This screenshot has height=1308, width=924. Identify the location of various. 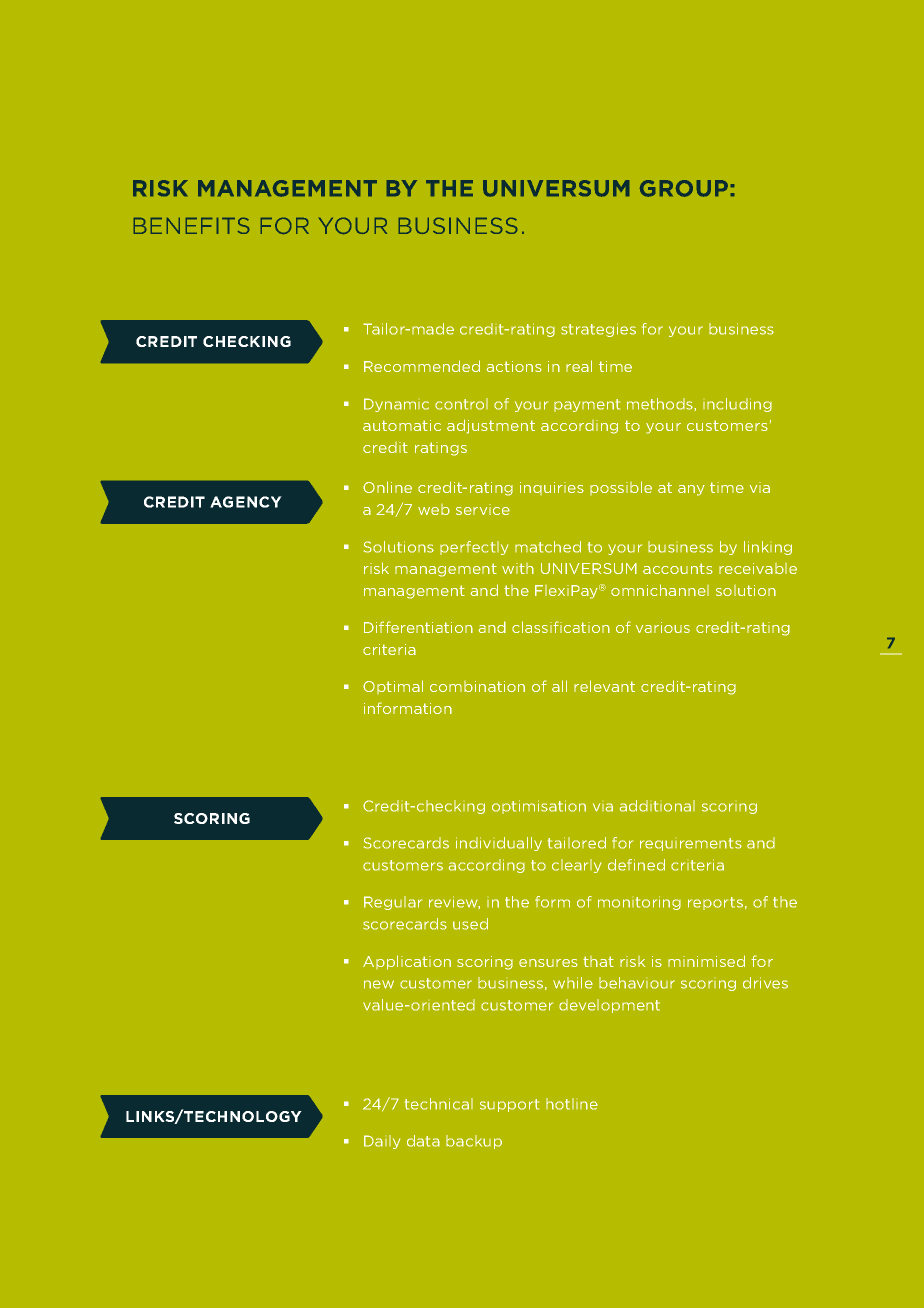
(663, 627).
